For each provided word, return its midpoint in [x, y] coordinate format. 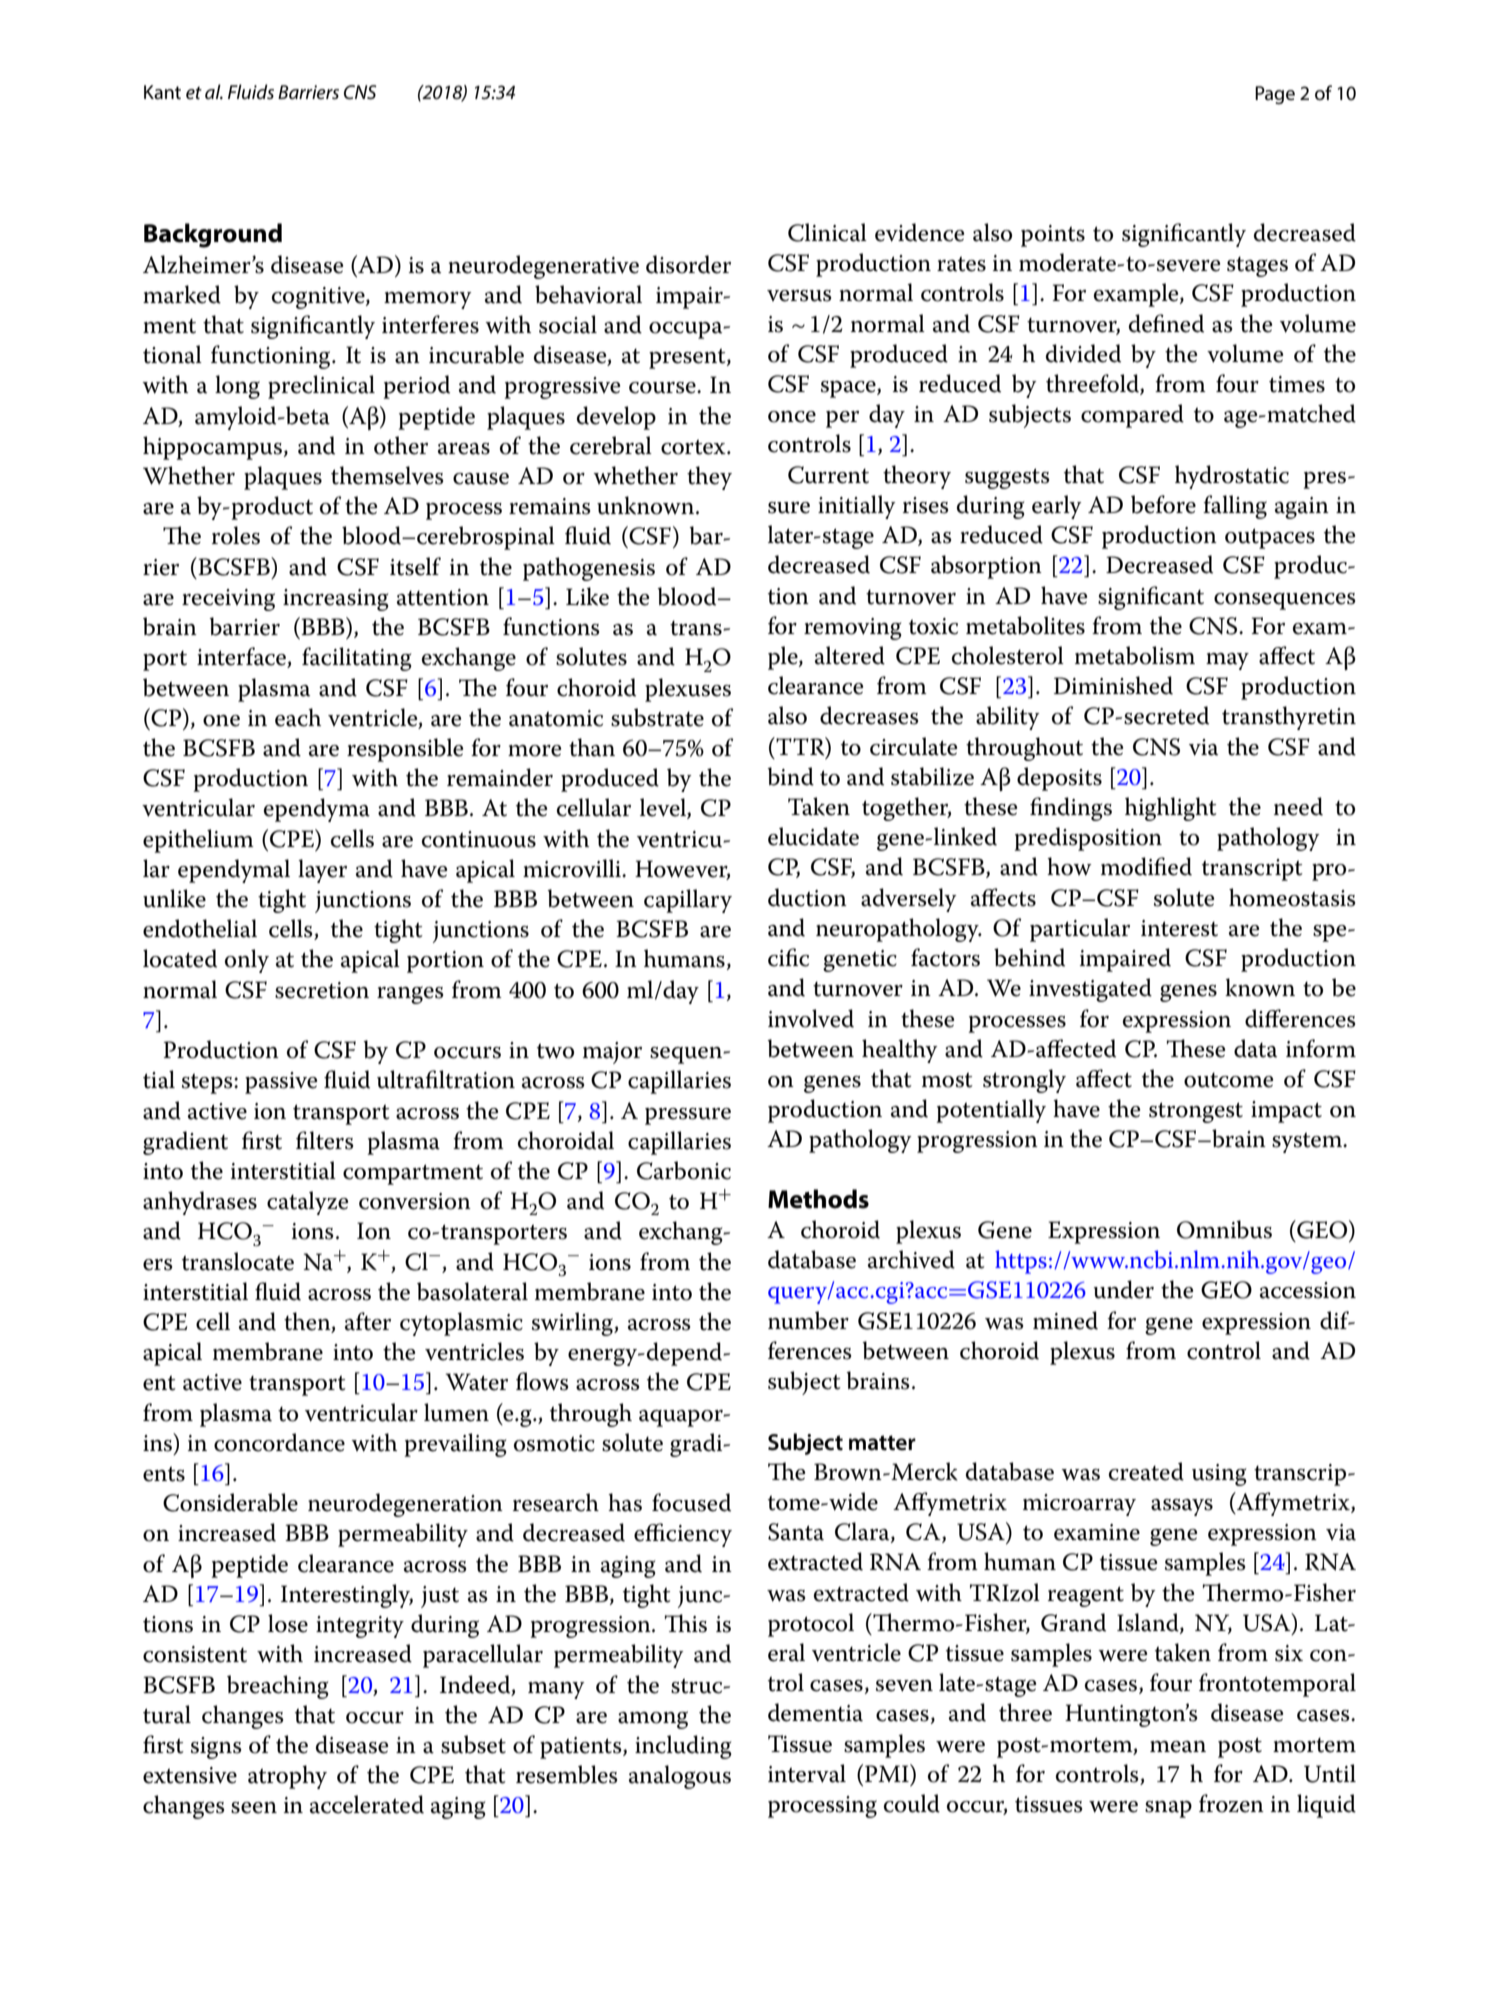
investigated [1090, 990]
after [368, 1321]
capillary [688, 901]
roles [236, 535]
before [1163, 504]
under [1124, 1289]
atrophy [287, 1777]
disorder [688, 264]
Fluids [251, 92]
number [808, 1320]
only [247, 961]
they [709, 478]
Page [1275, 95]
